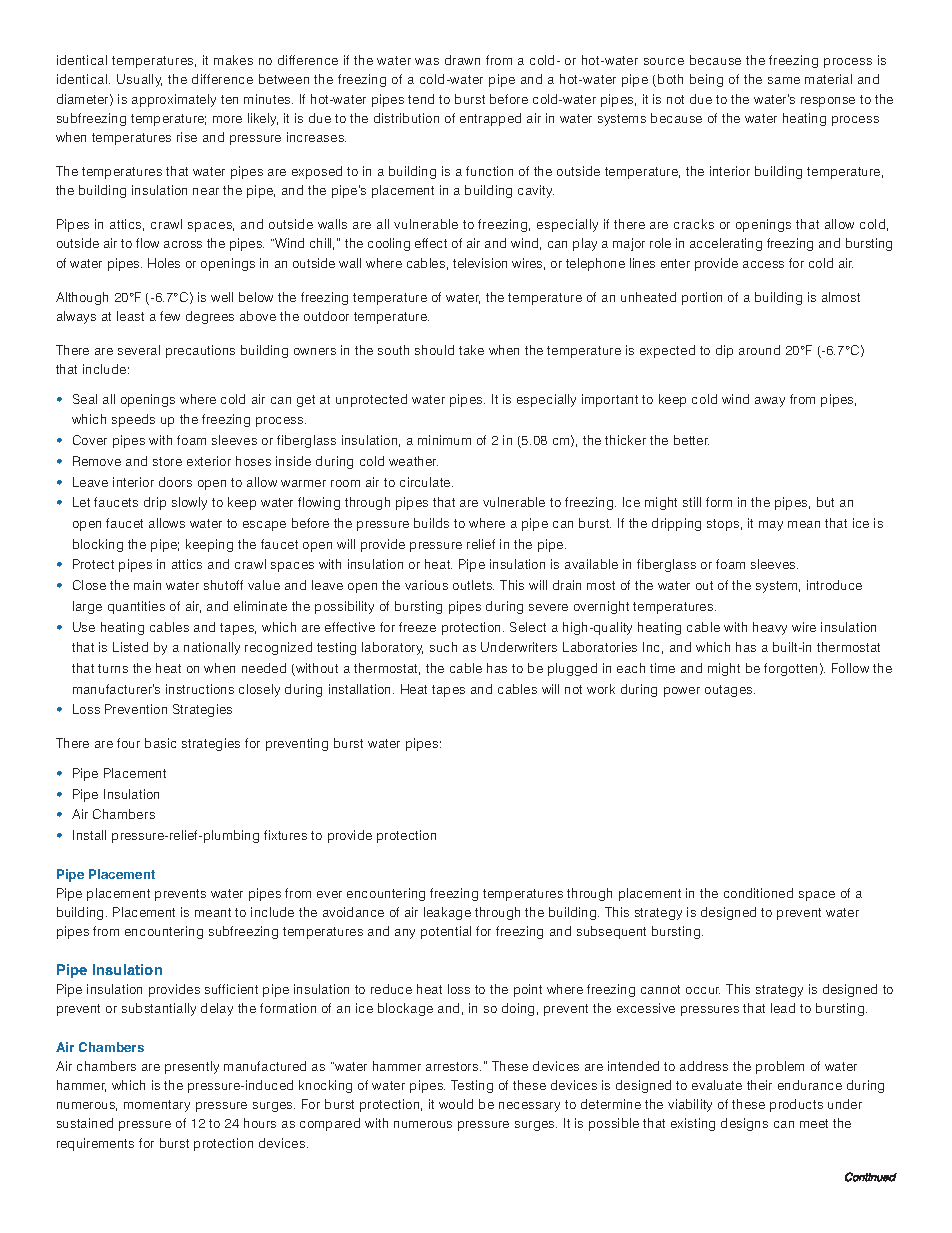 The width and height of the screenshot is (952, 1233). What do you see at coordinates (157, 1106) in the screenshot?
I see `momentary` at bounding box center [157, 1106].
